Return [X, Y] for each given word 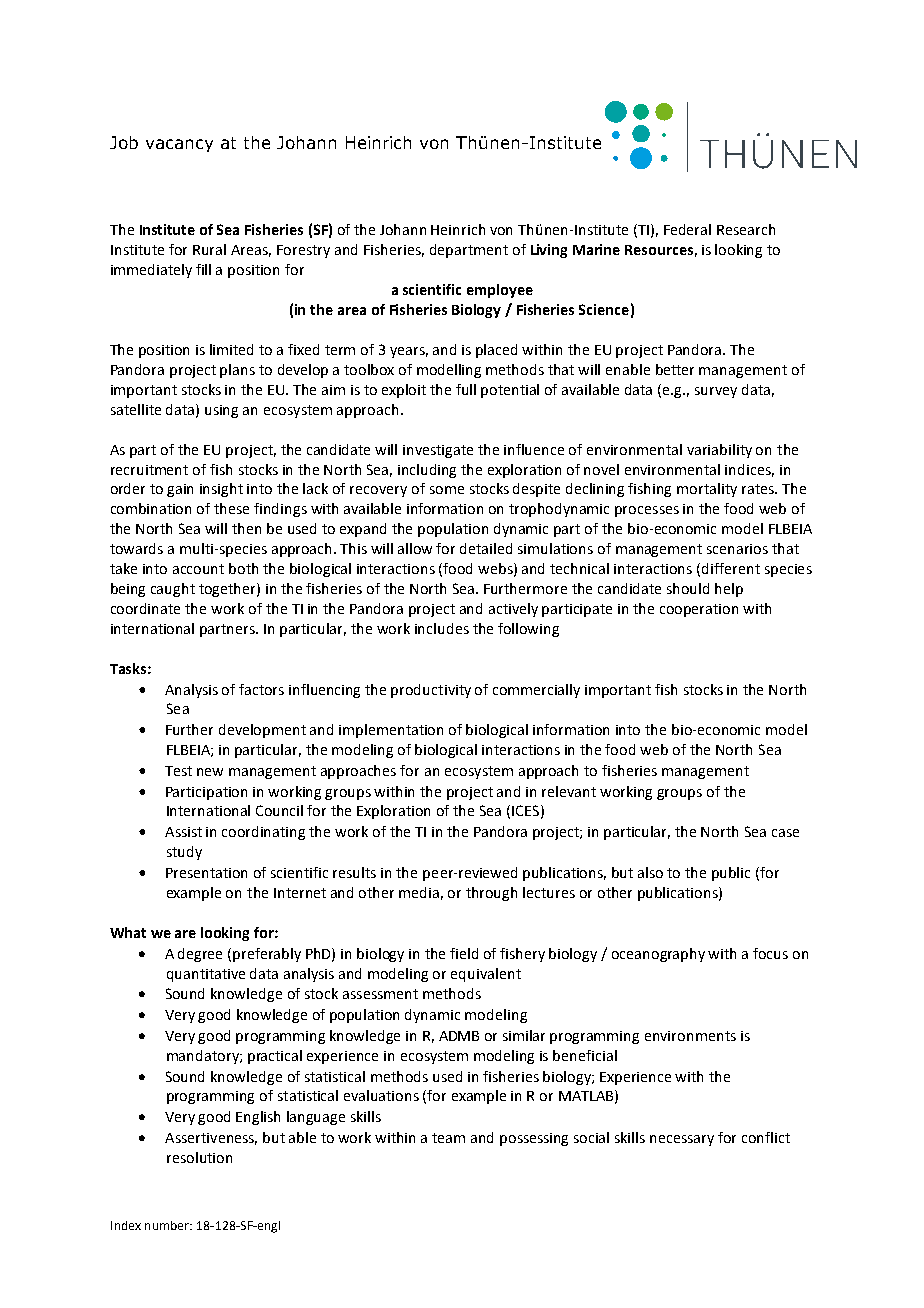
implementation [391, 731]
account [198, 569]
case [785, 833]
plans [237, 371]
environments [690, 1036]
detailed [486, 548]
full [466, 389]
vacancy [179, 145]
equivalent [486, 975]
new [210, 772]
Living [549, 251]
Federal [687, 229]
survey [716, 392]
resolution [199, 1157]
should [688, 588]
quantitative [206, 975]
